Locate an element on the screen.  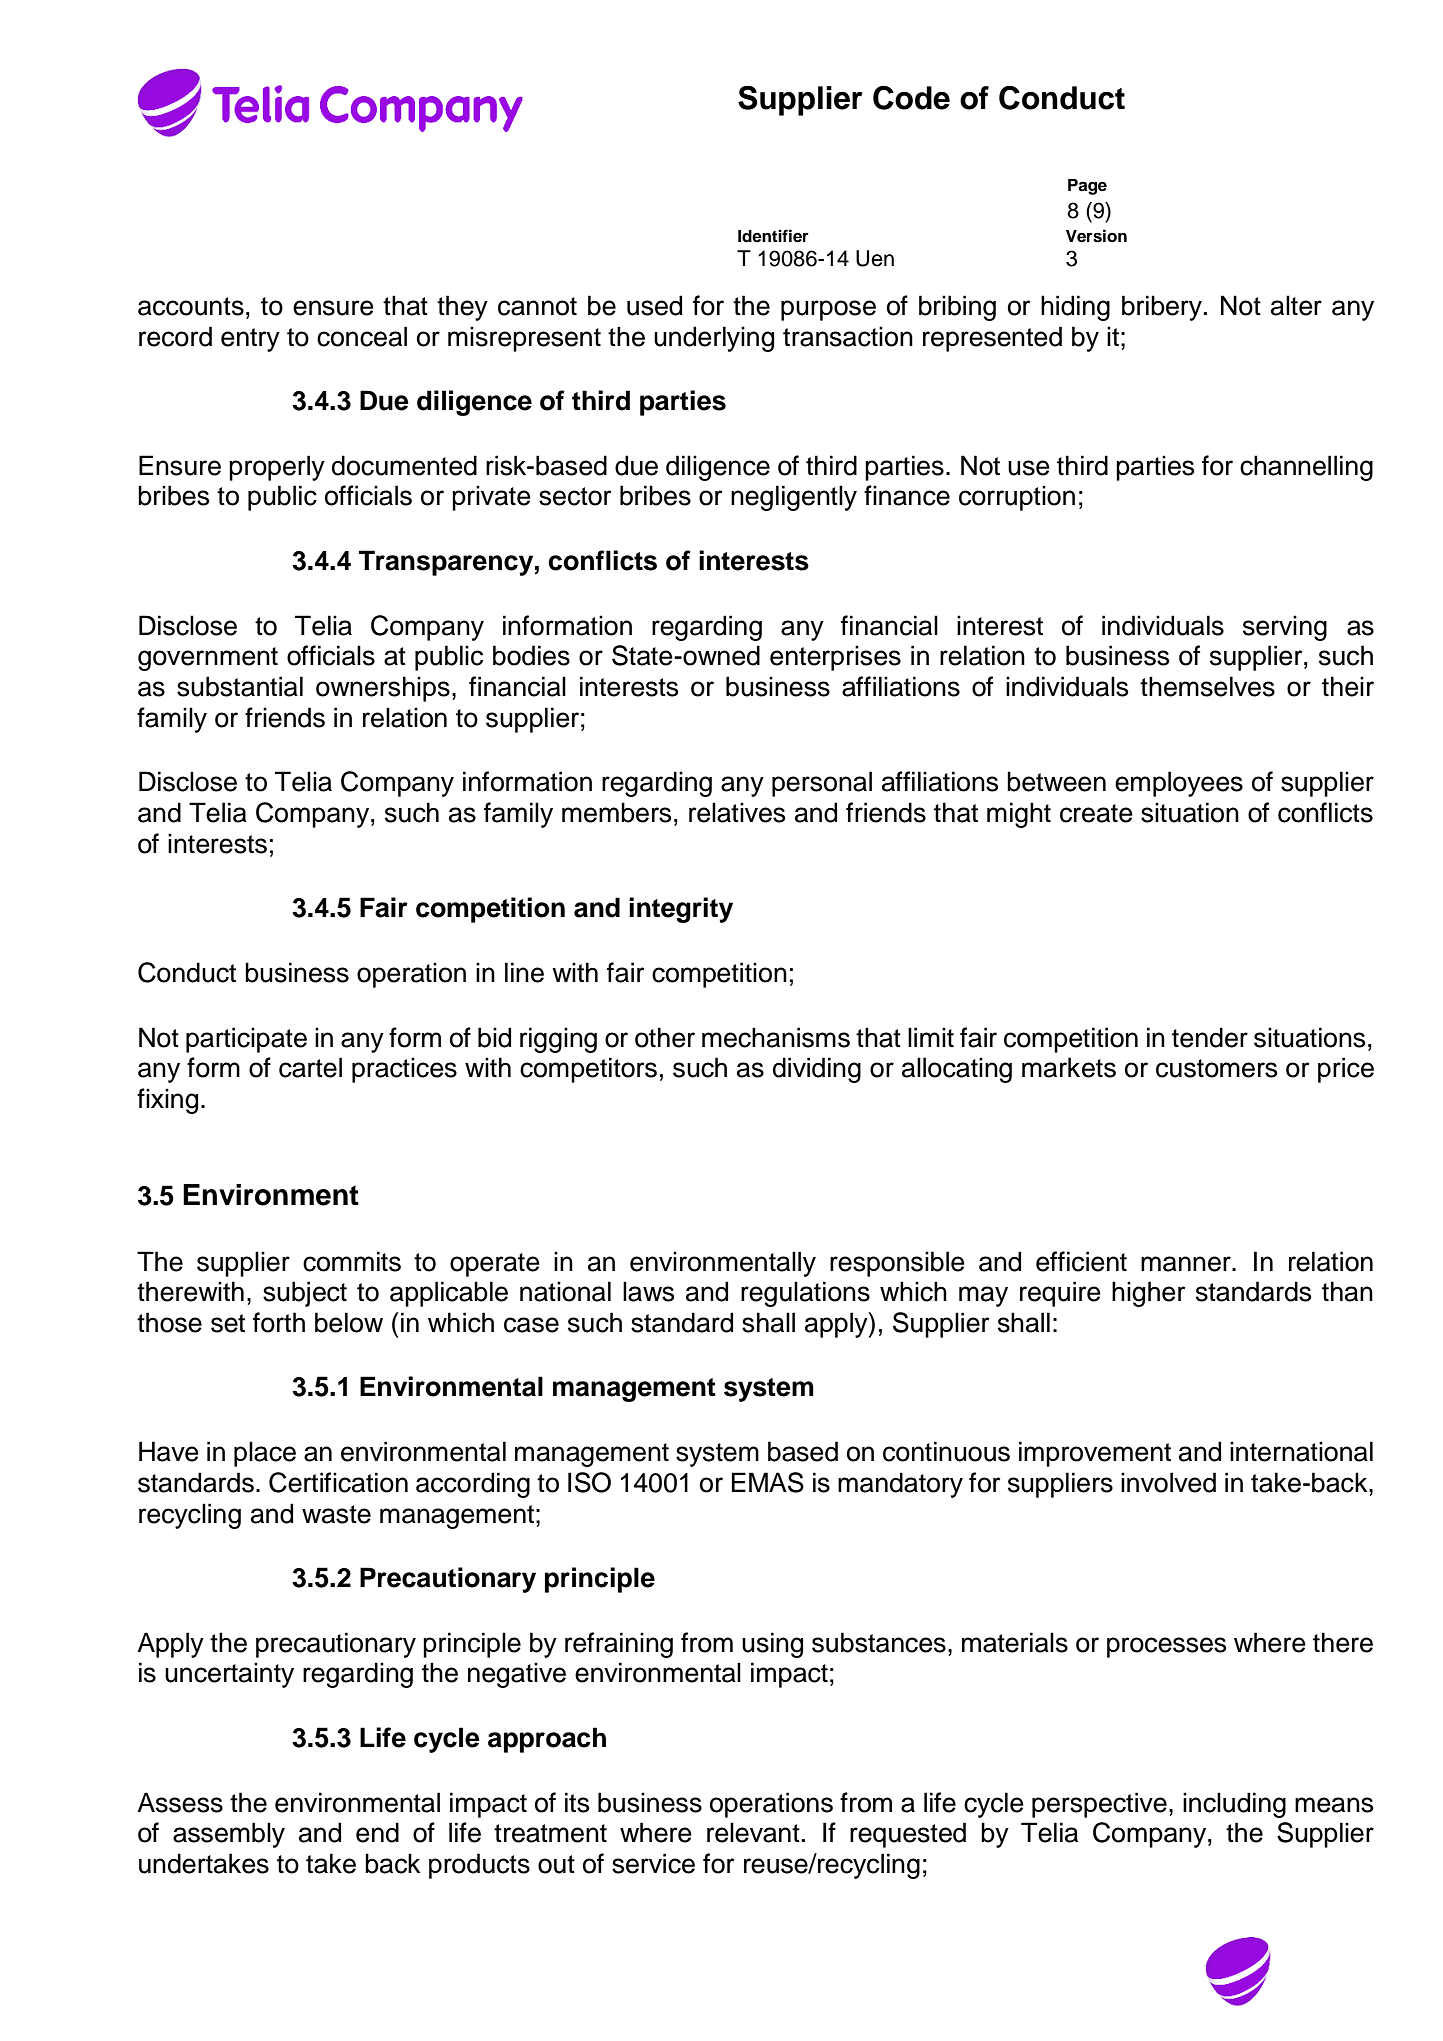
regulations is located at coordinates (805, 1294).
